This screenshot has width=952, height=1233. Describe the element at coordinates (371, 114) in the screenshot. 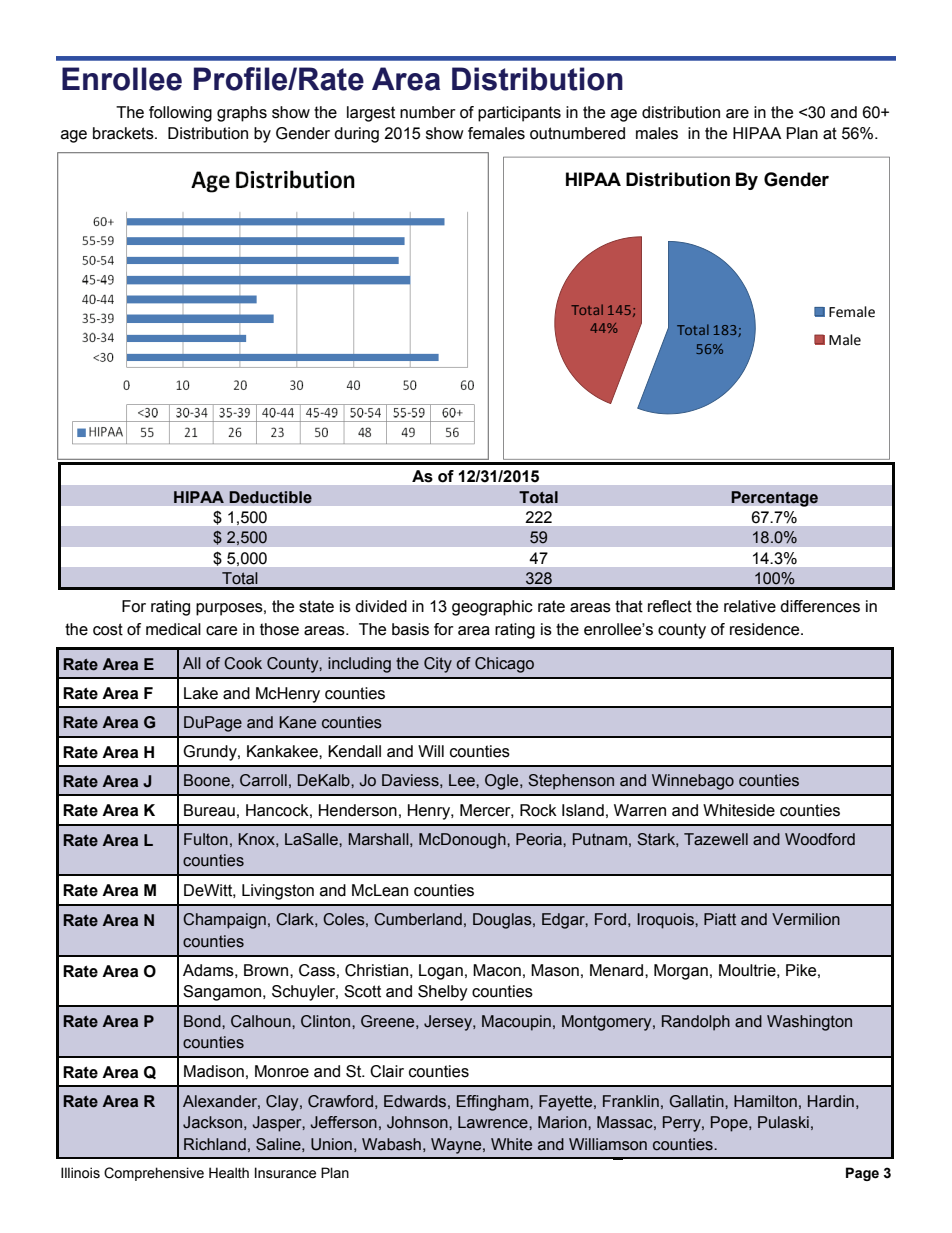

I see `largest` at that location.
